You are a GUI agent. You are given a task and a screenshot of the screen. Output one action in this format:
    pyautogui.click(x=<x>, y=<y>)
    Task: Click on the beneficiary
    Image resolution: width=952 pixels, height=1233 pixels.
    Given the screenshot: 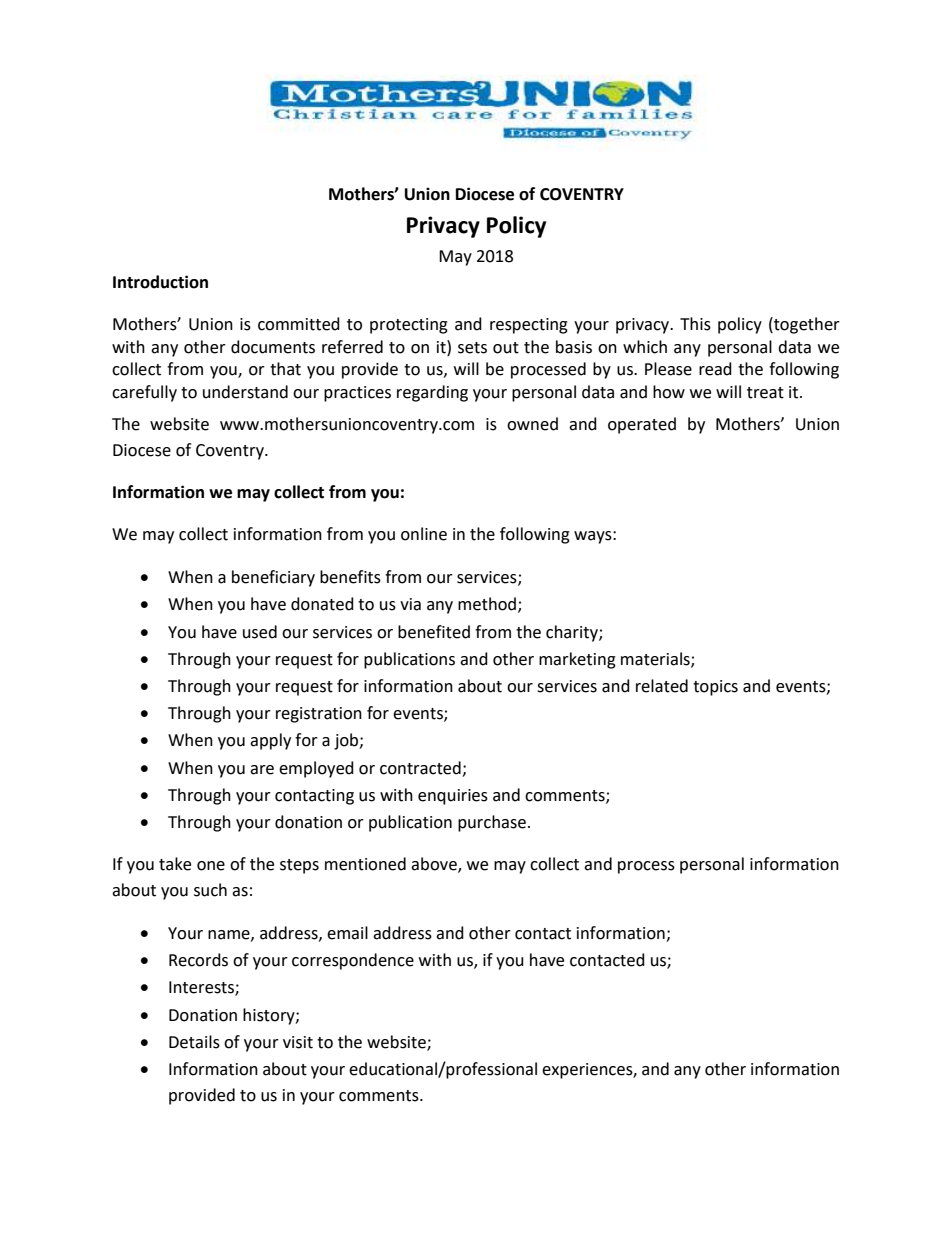 What is the action you would take?
    pyautogui.click(x=273, y=578)
